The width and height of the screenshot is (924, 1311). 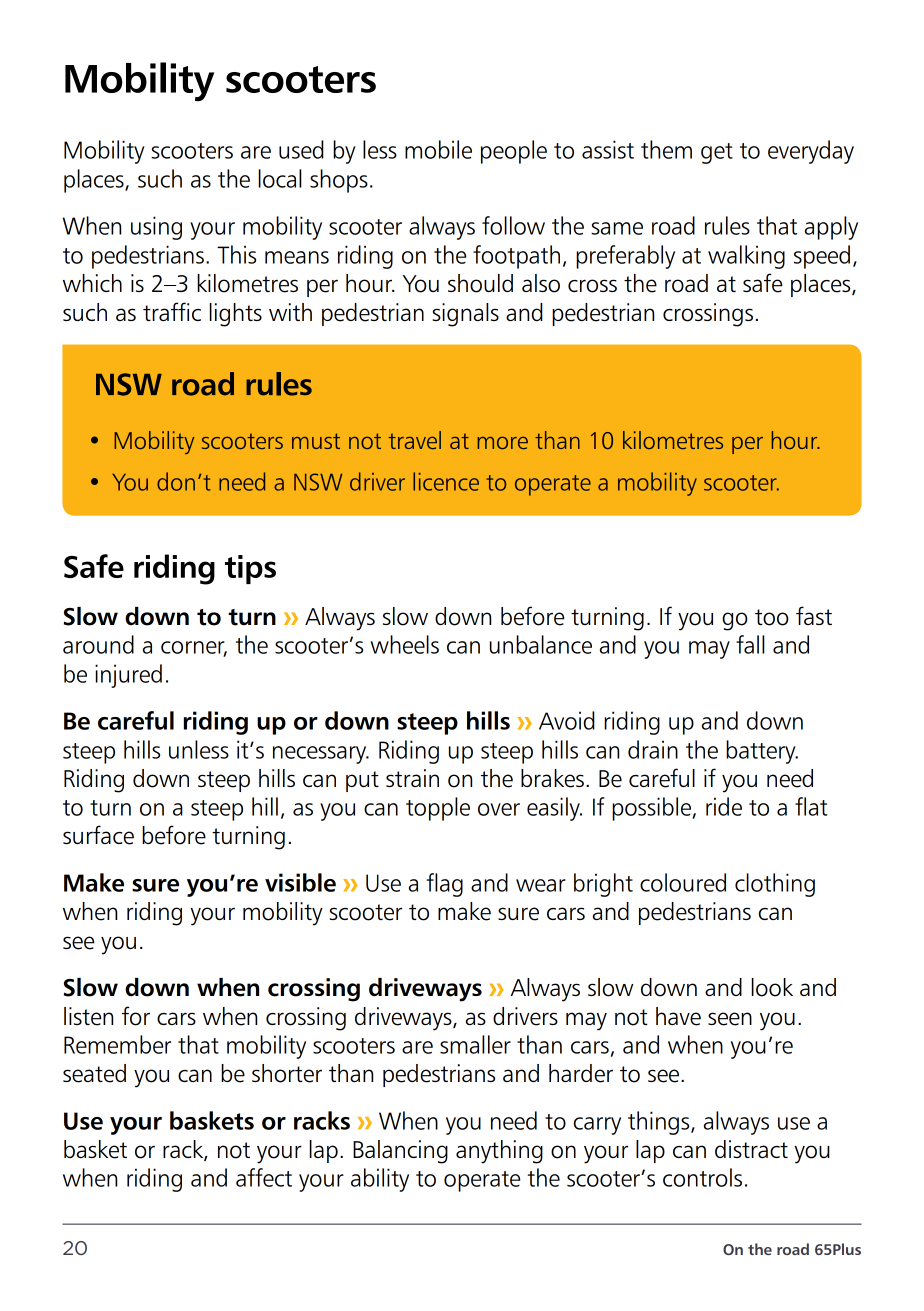 I want to click on must, so click(x=316, y=441).
